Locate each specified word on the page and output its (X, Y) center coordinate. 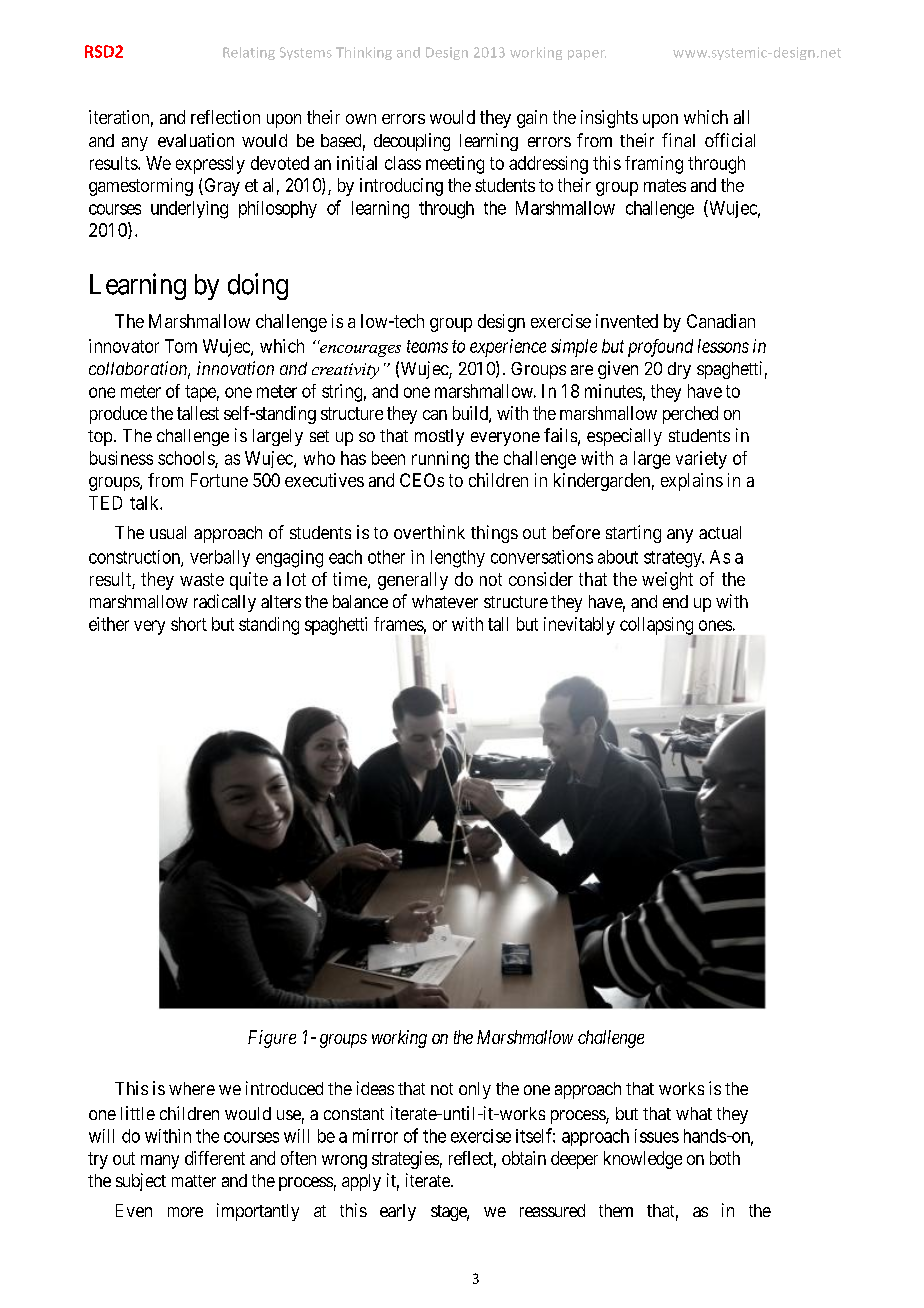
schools (187, 459)
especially (624, 437)
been (388, 458)
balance (360, 601)
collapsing (658, 627)
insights (609, 119)
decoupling (412, 142)
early (398, 1212)
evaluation (196, 140)
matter (194, 1181)
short (189, 624)
